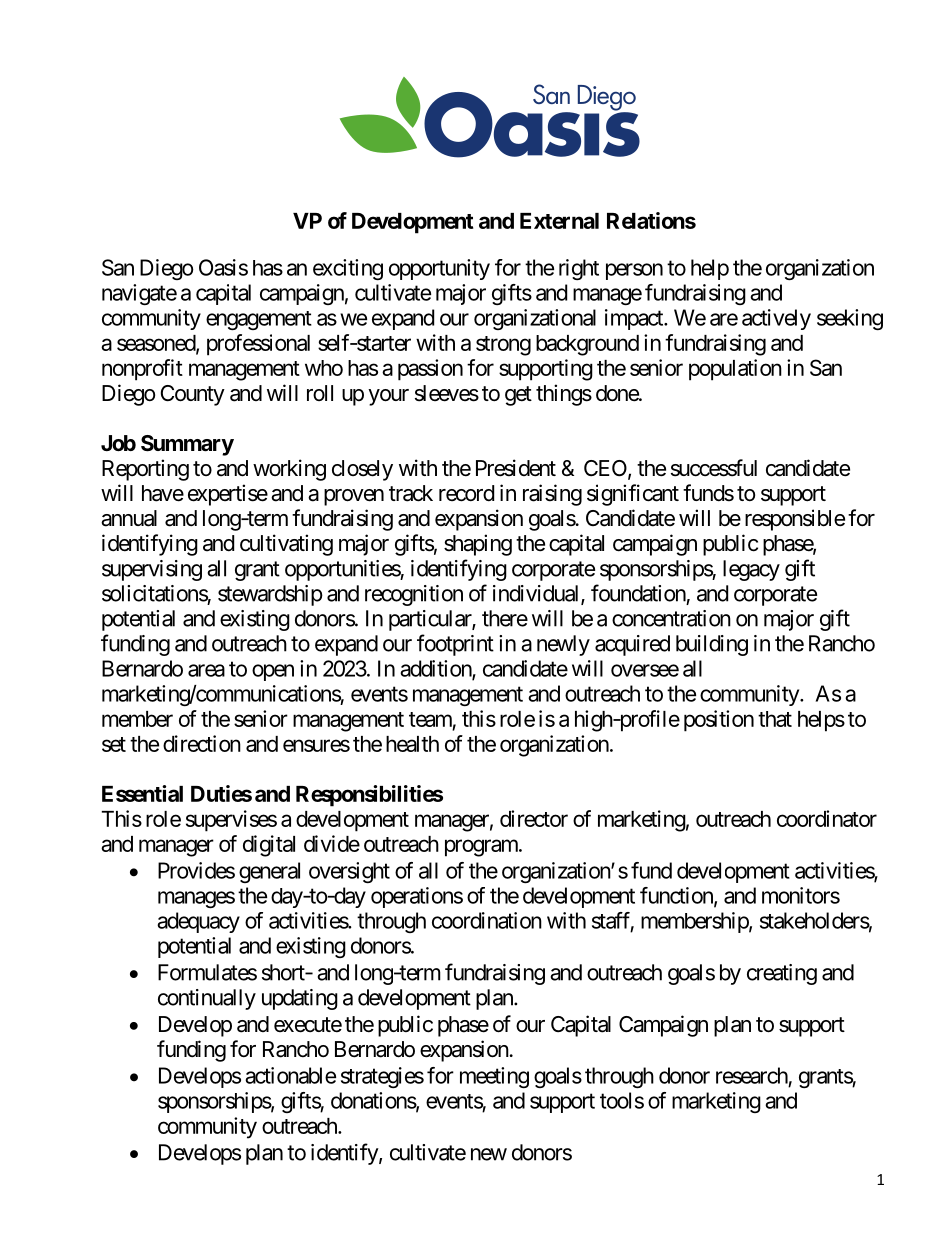 The width and height of the screenshot is (952, 1233). Describe the element at coordinates (712, 645) in the screenshot. I see `building` at that location.
